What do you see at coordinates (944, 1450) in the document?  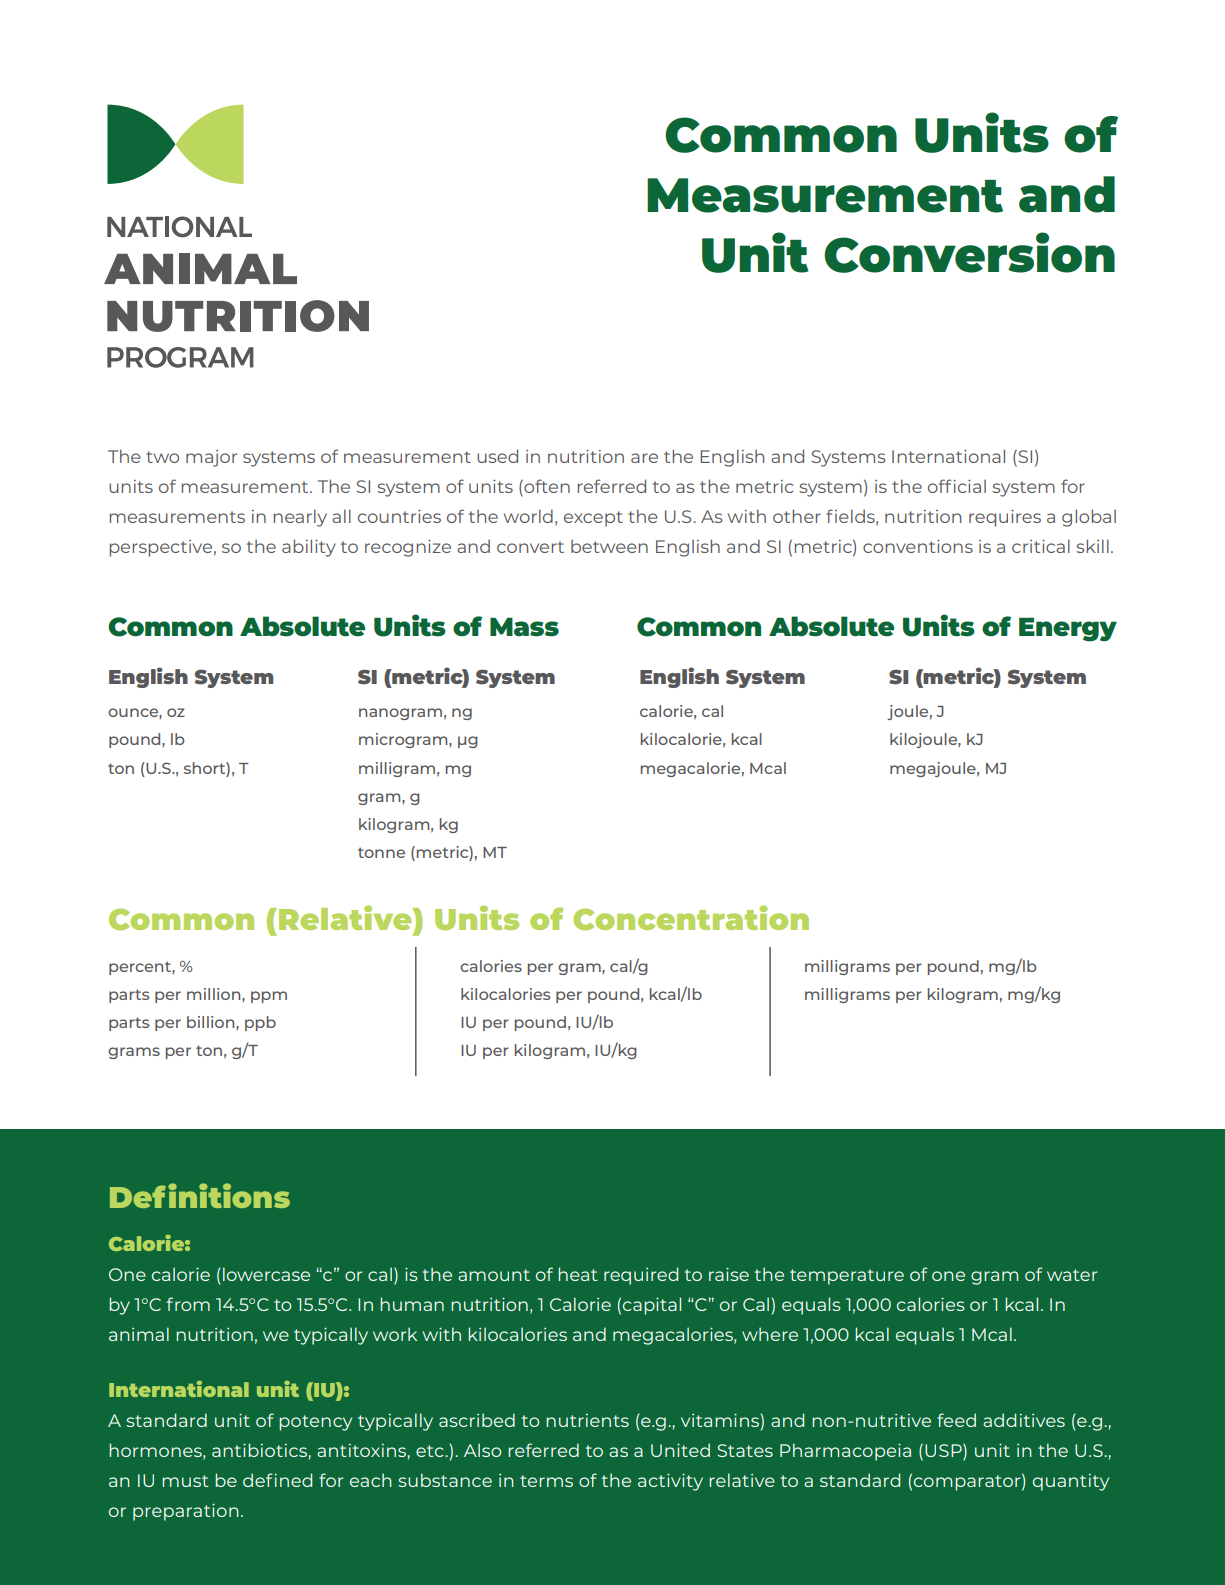 I see `USP` at bounding box center [944, 1450].
